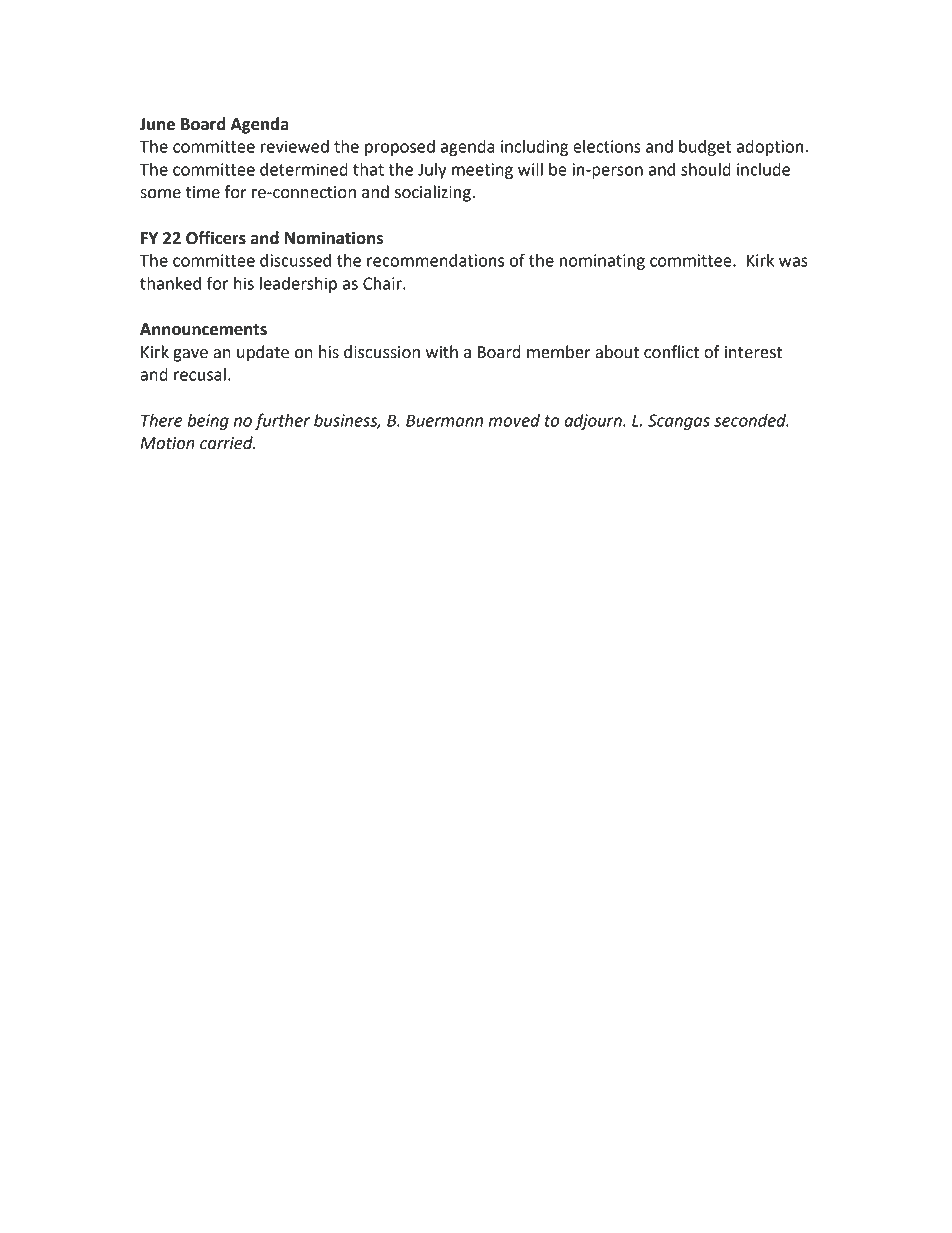  What do you see at coordinates (705, 148) in the screenshot?
I see `budget` at bounding box center [705, 148].
